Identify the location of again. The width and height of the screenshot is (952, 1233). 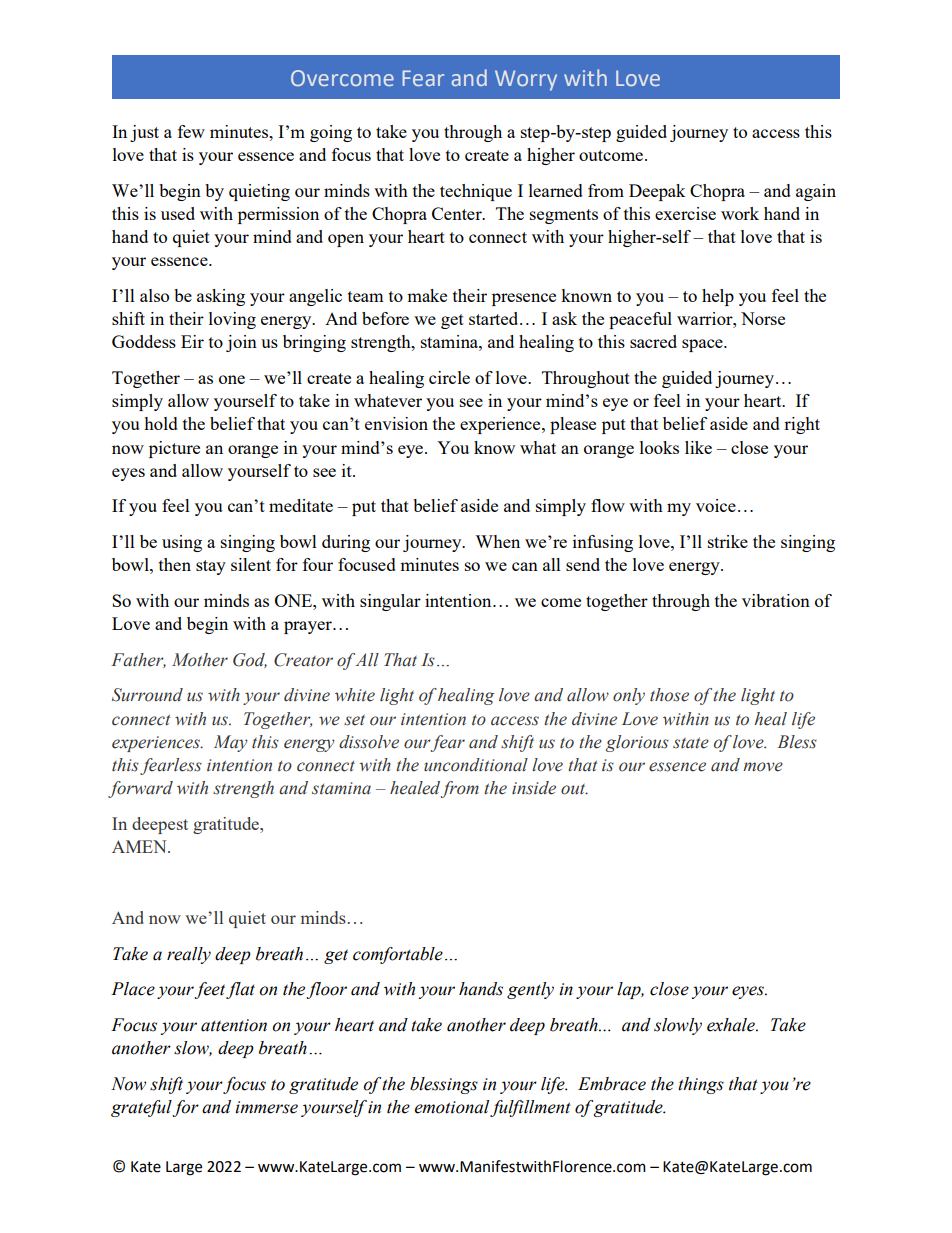
(816, 192).
